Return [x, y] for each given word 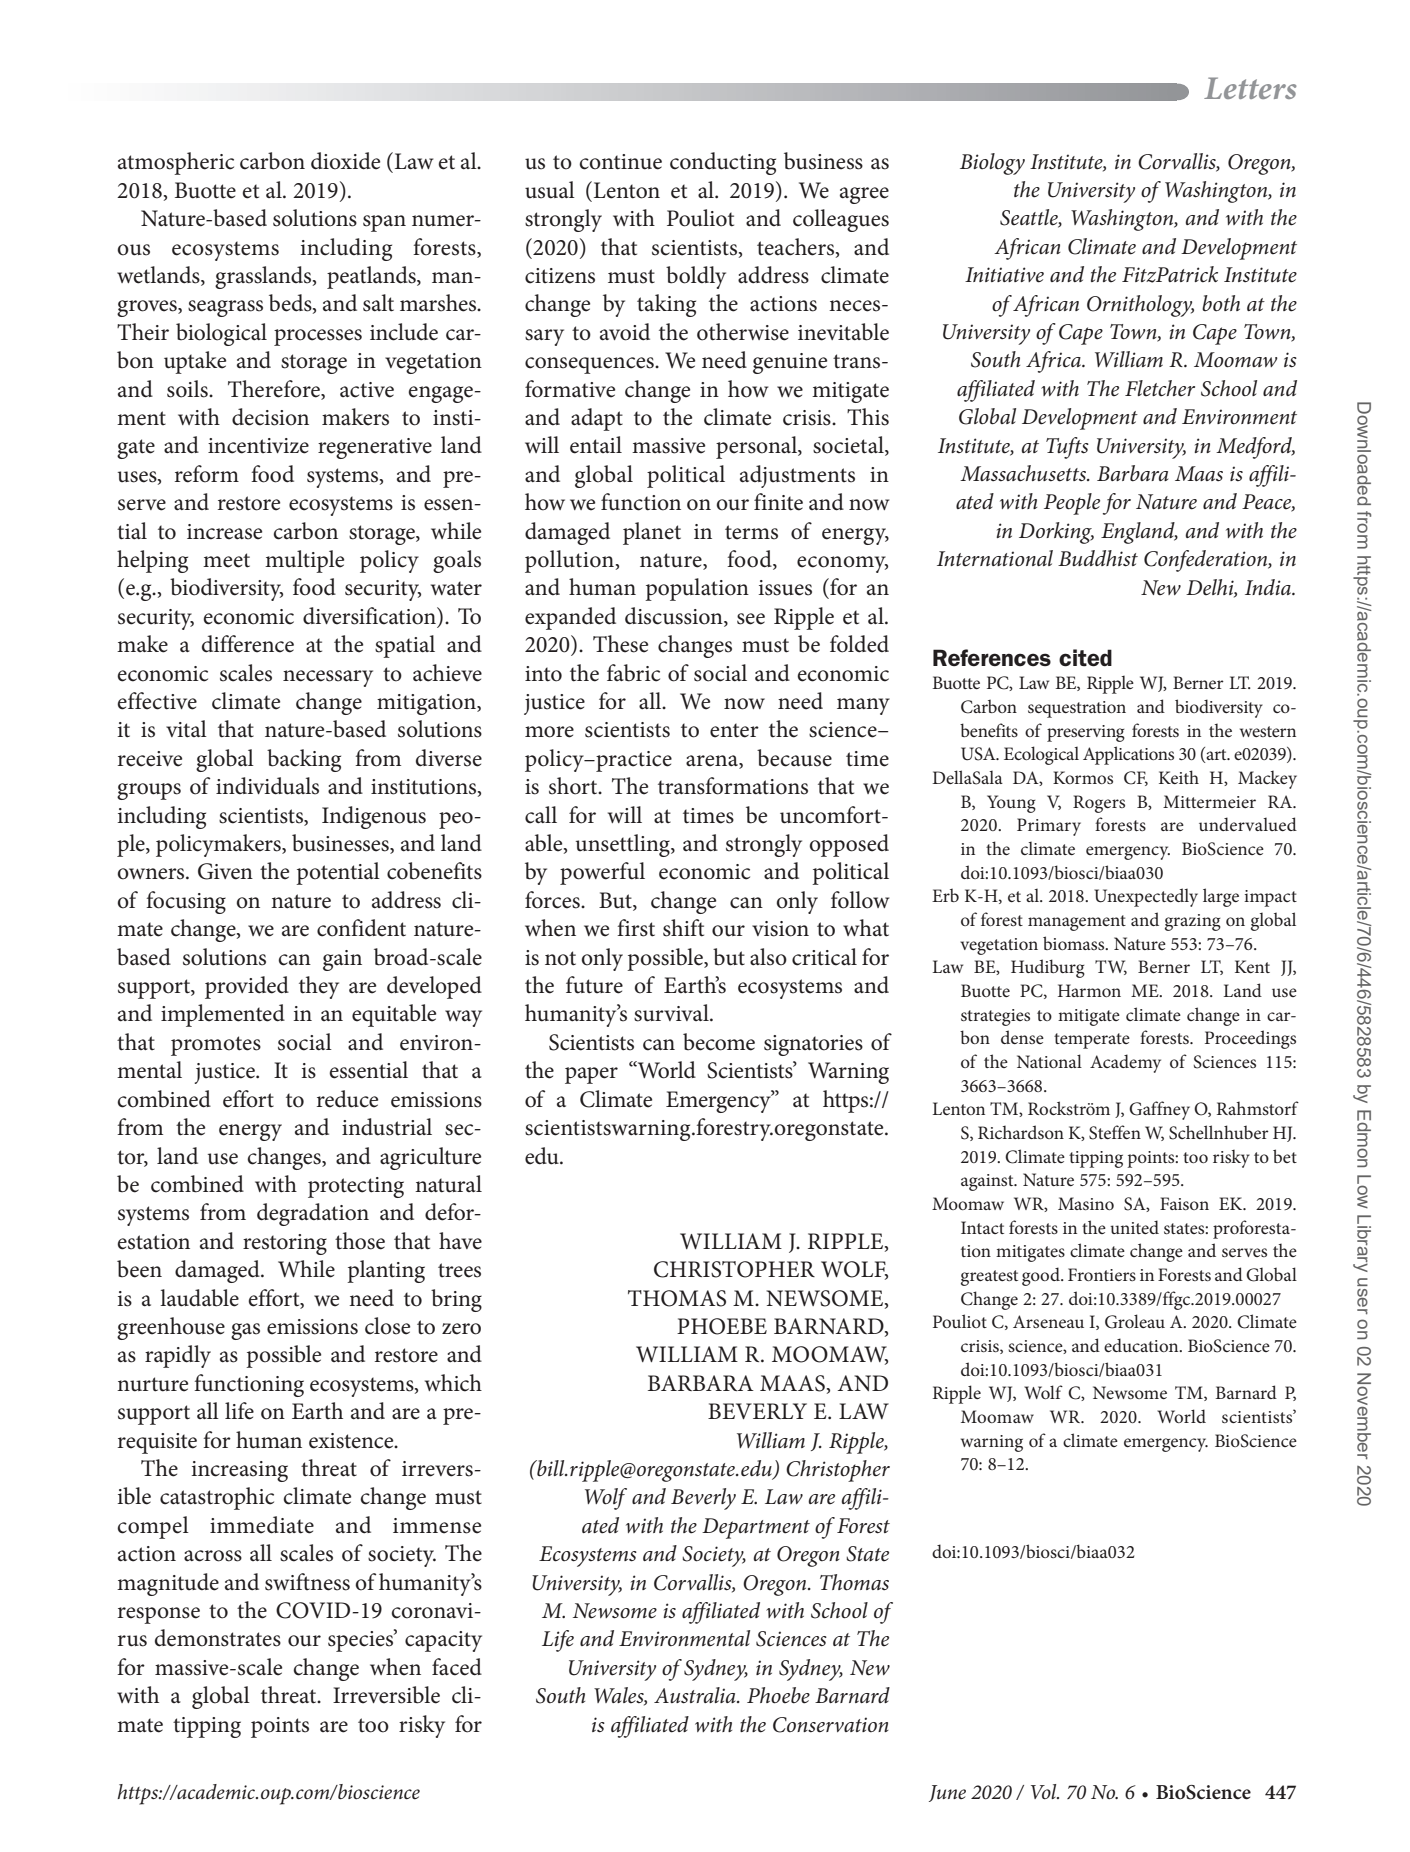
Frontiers [1102, 1274]
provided [247, 987]
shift [683, 928]
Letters [1250, 88]
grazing [1193, 922]
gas [245, 1331]
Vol [1045, 1792]
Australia [696, 1695]
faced [457, 1667]
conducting [723, 163]
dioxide [345, 161]
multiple [304, 561]
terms [751, 532]
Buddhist [1098, 558]
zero [461, 1329]
